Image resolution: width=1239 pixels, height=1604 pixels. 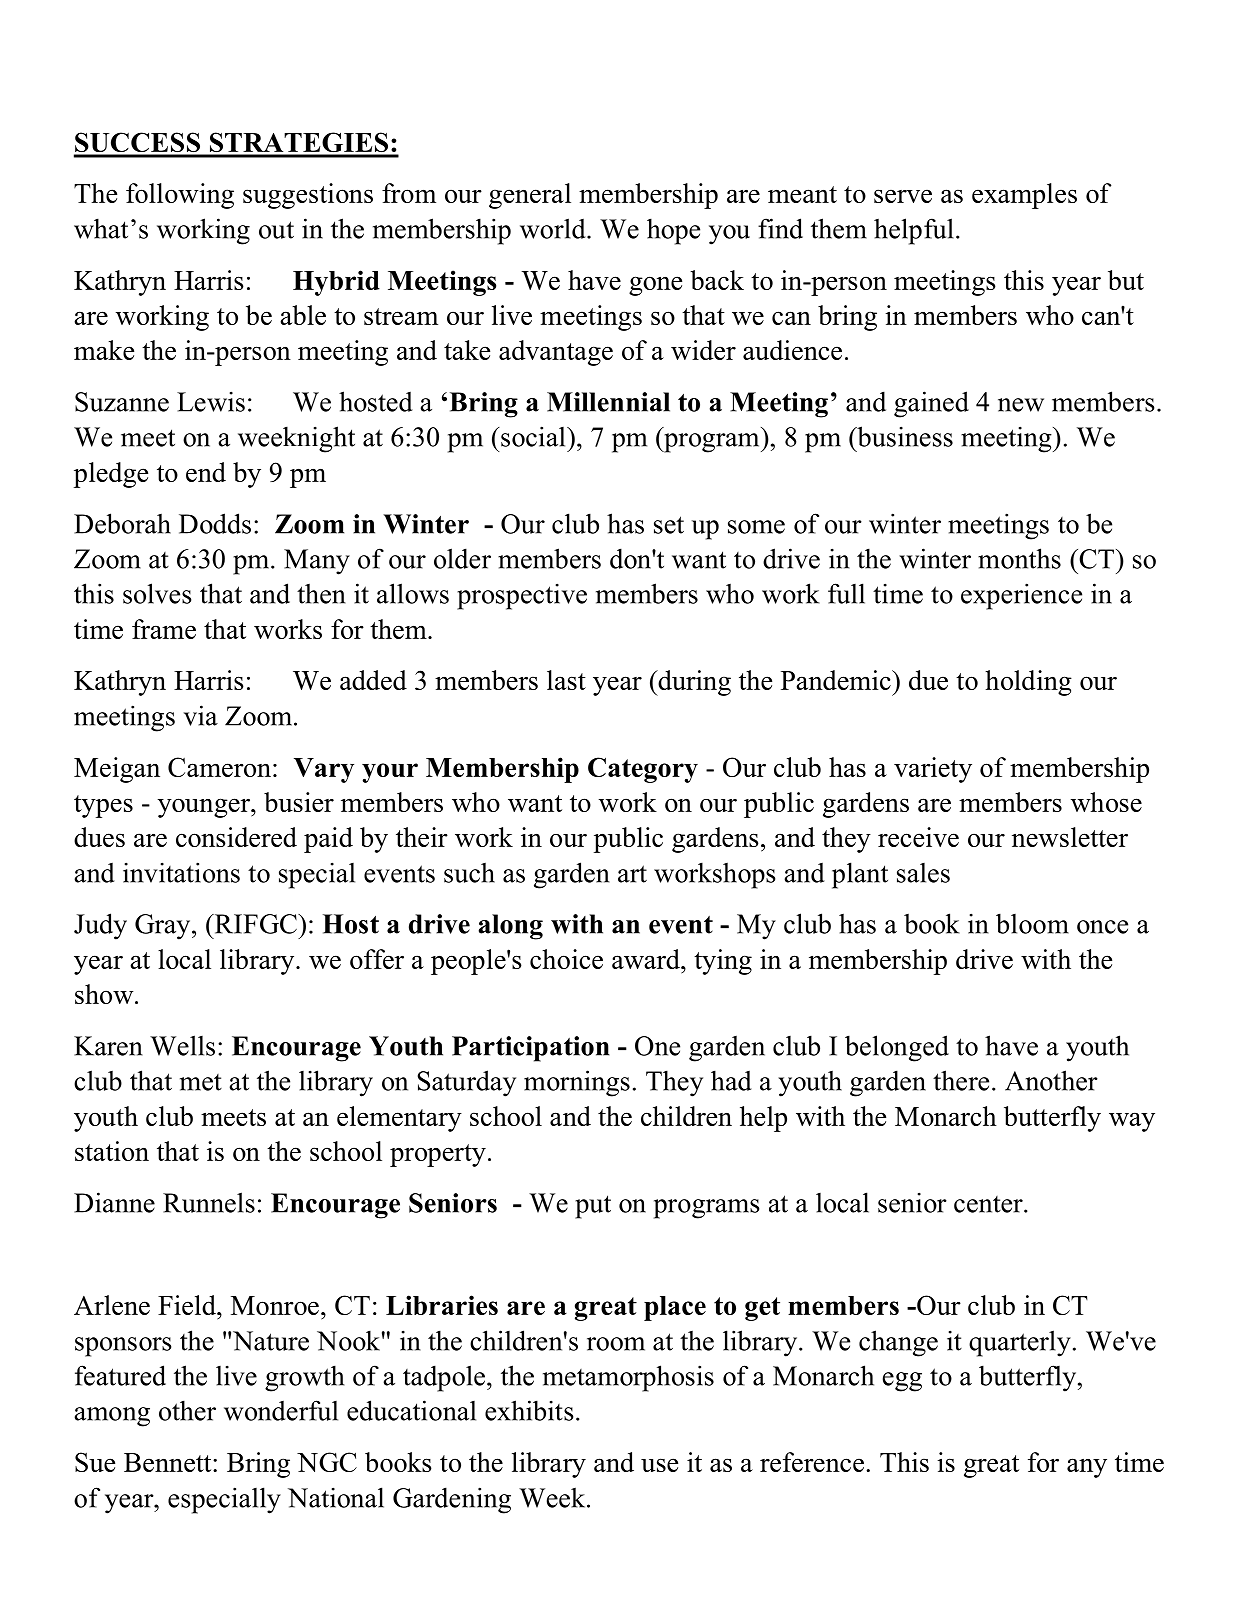 I want to click on business, so click(x=904, y=436).
